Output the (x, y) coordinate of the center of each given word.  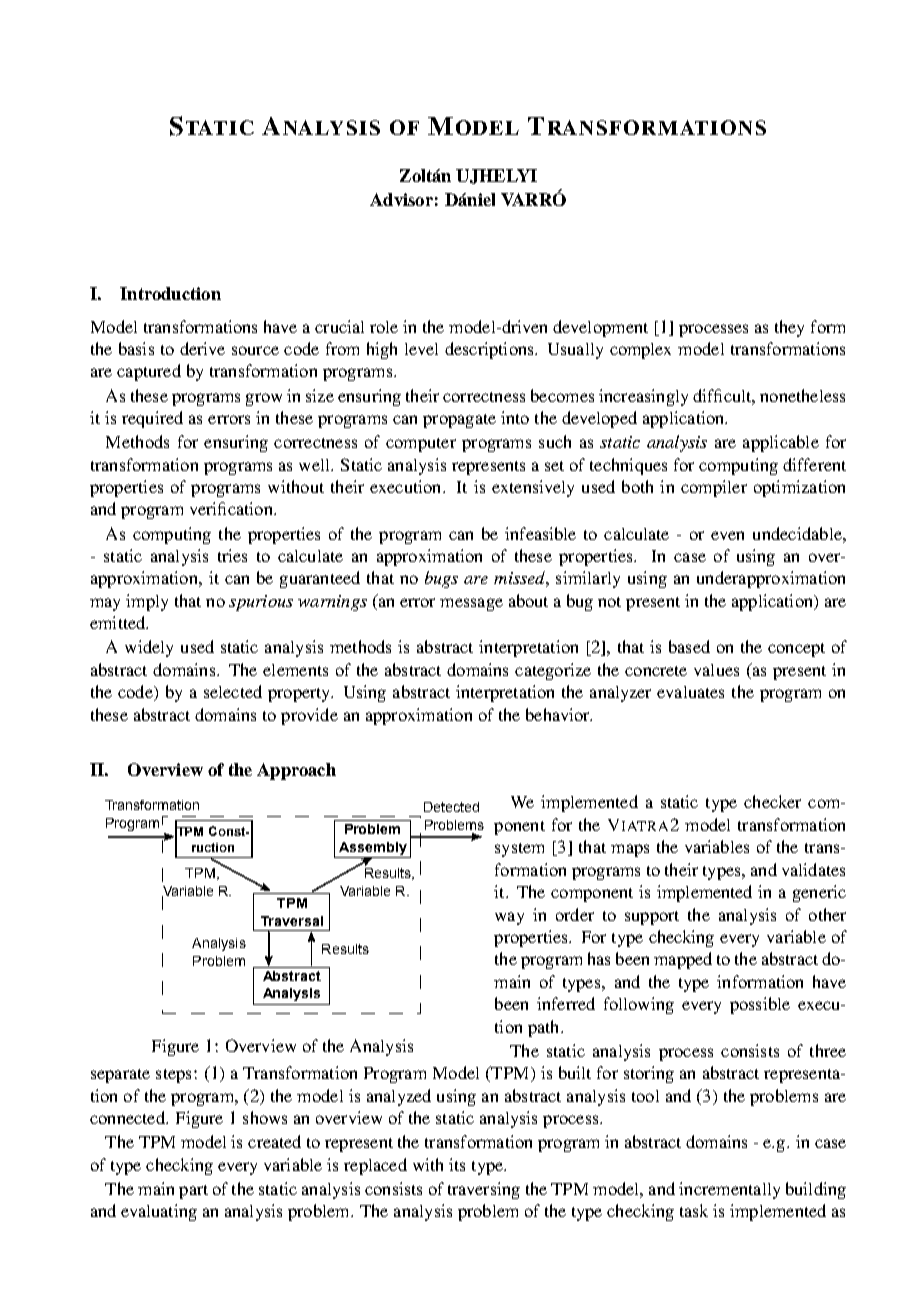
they (789, 328)
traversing (484, 1190)
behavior (559, 714)
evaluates (690, 692)
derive (202, 348)
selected (233, 691)
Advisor (401, 199)
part (193, 1192)
